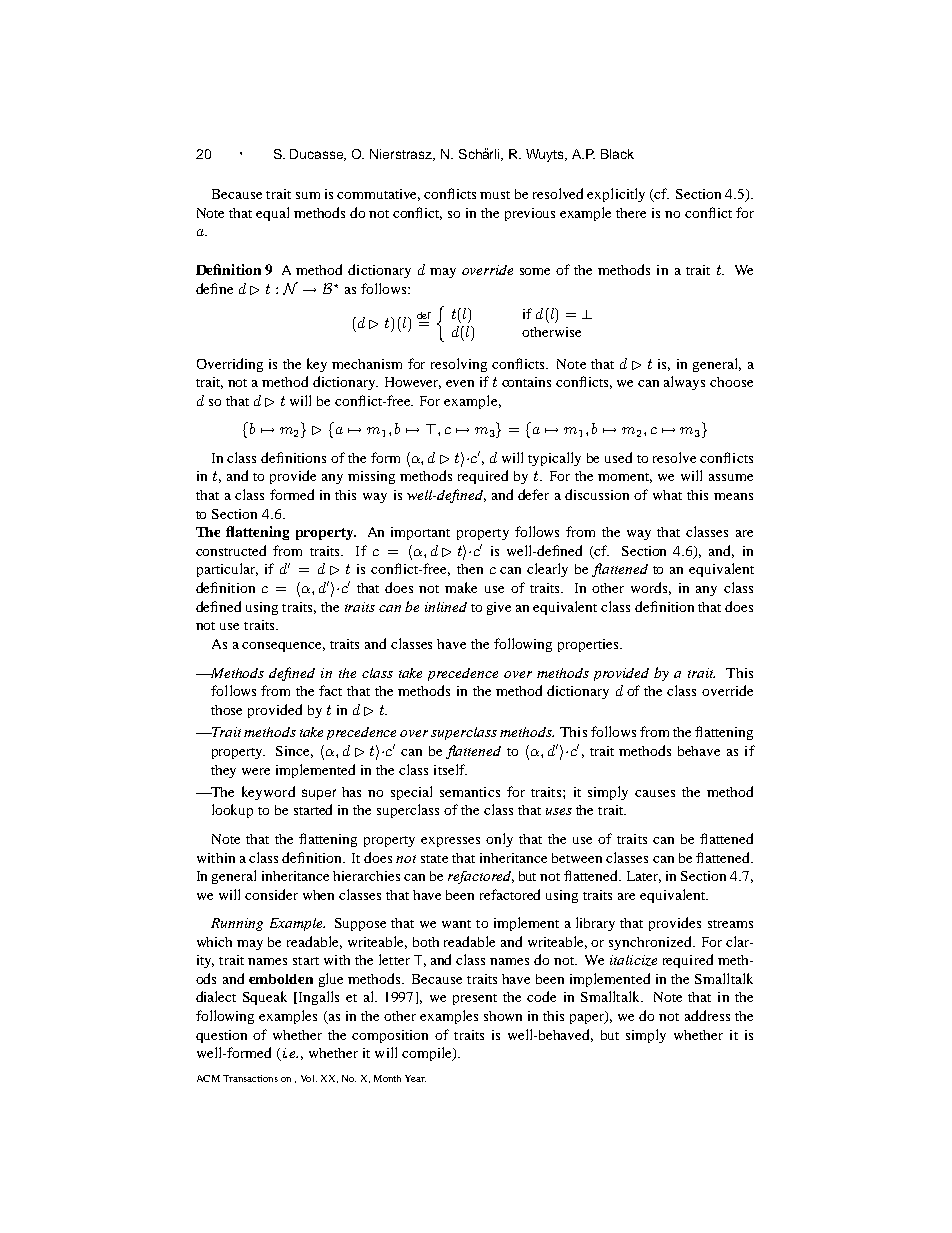 This screenshot has width=952, height=1233. What do you see at coordinates (446, 607) in the screenshot?
I see `inlined` at bounding box center [446, 607].
